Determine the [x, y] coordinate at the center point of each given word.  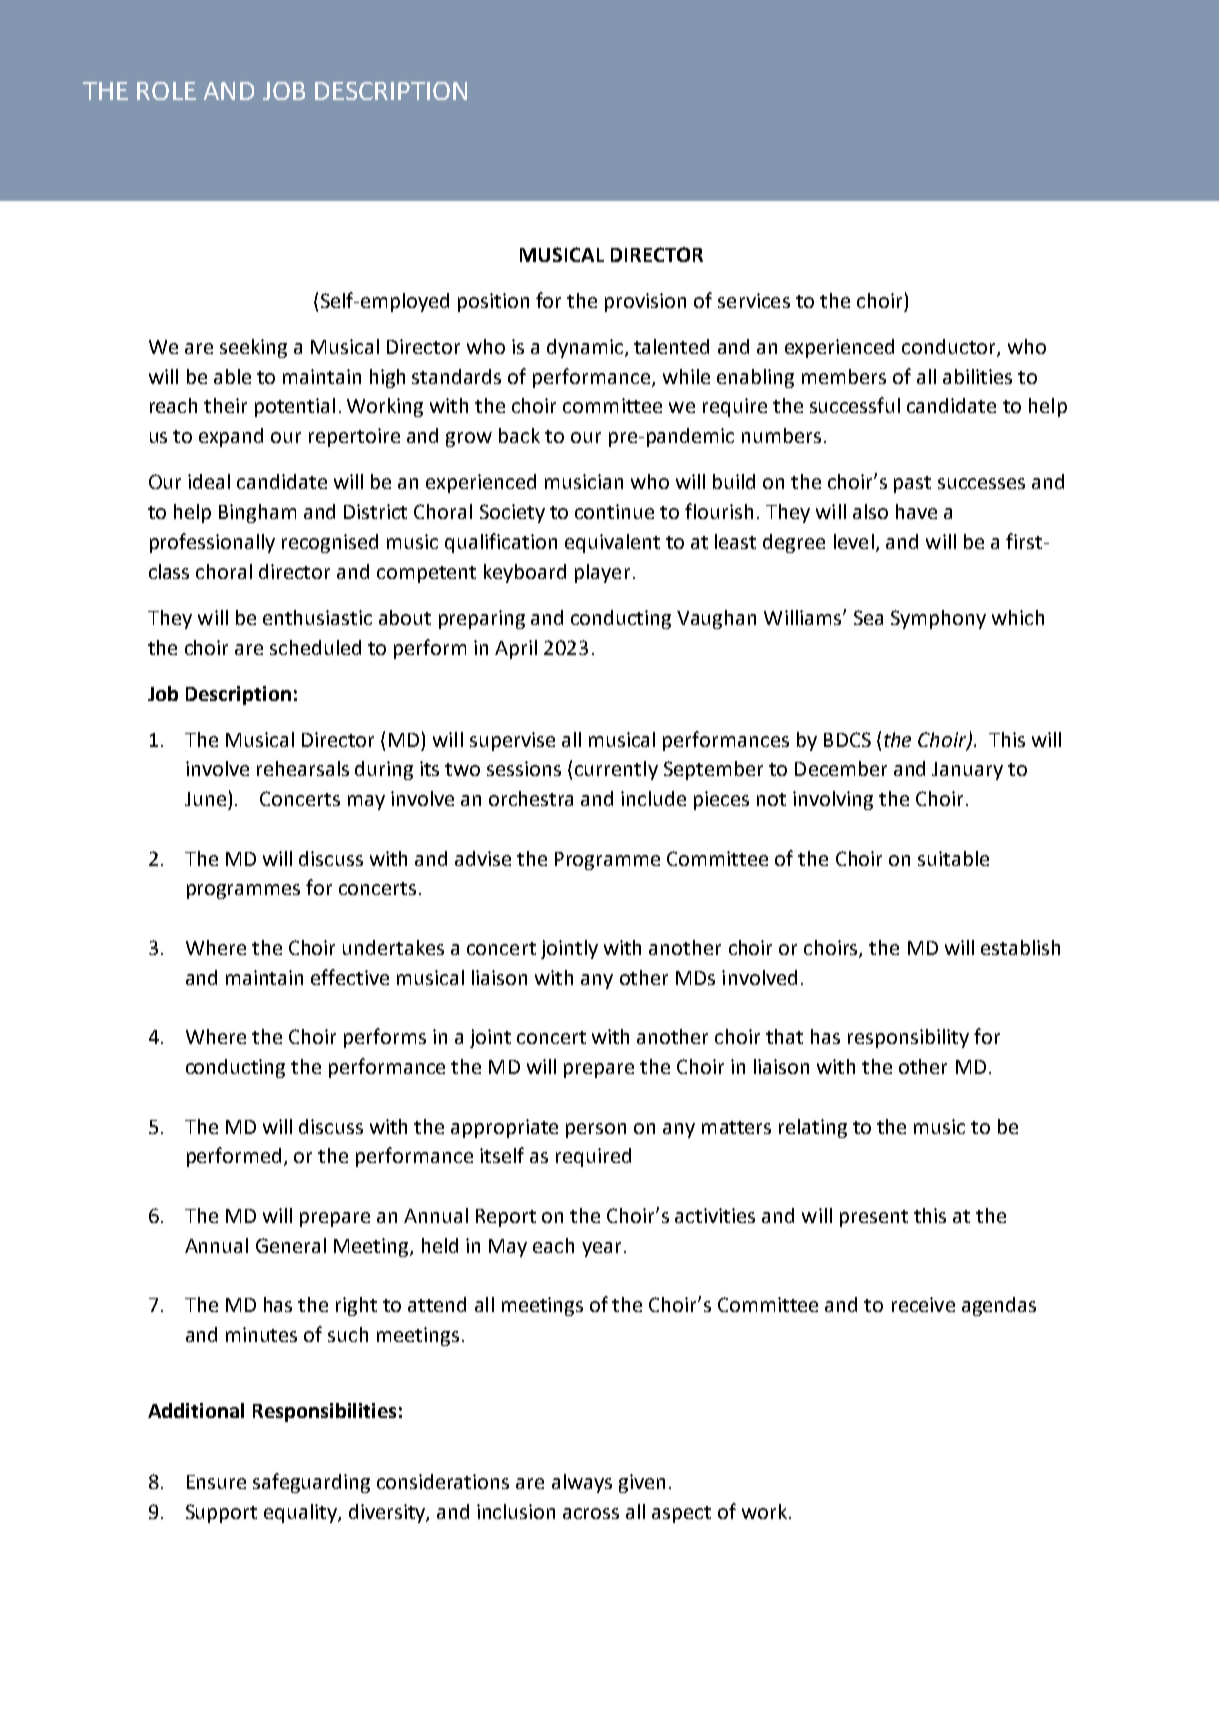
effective [350, 977]
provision [645, 302]
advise [483, 858]
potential [295, 407]
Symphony [938, 619]
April [516, 649]
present [874, 1218]
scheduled [315, 647]
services [754, 300]
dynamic [585, 348]
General [291, 1245]
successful [855, 405]
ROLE [166, 91]
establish [1020, 947]
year [601, 1249]
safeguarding [311, 1483]
